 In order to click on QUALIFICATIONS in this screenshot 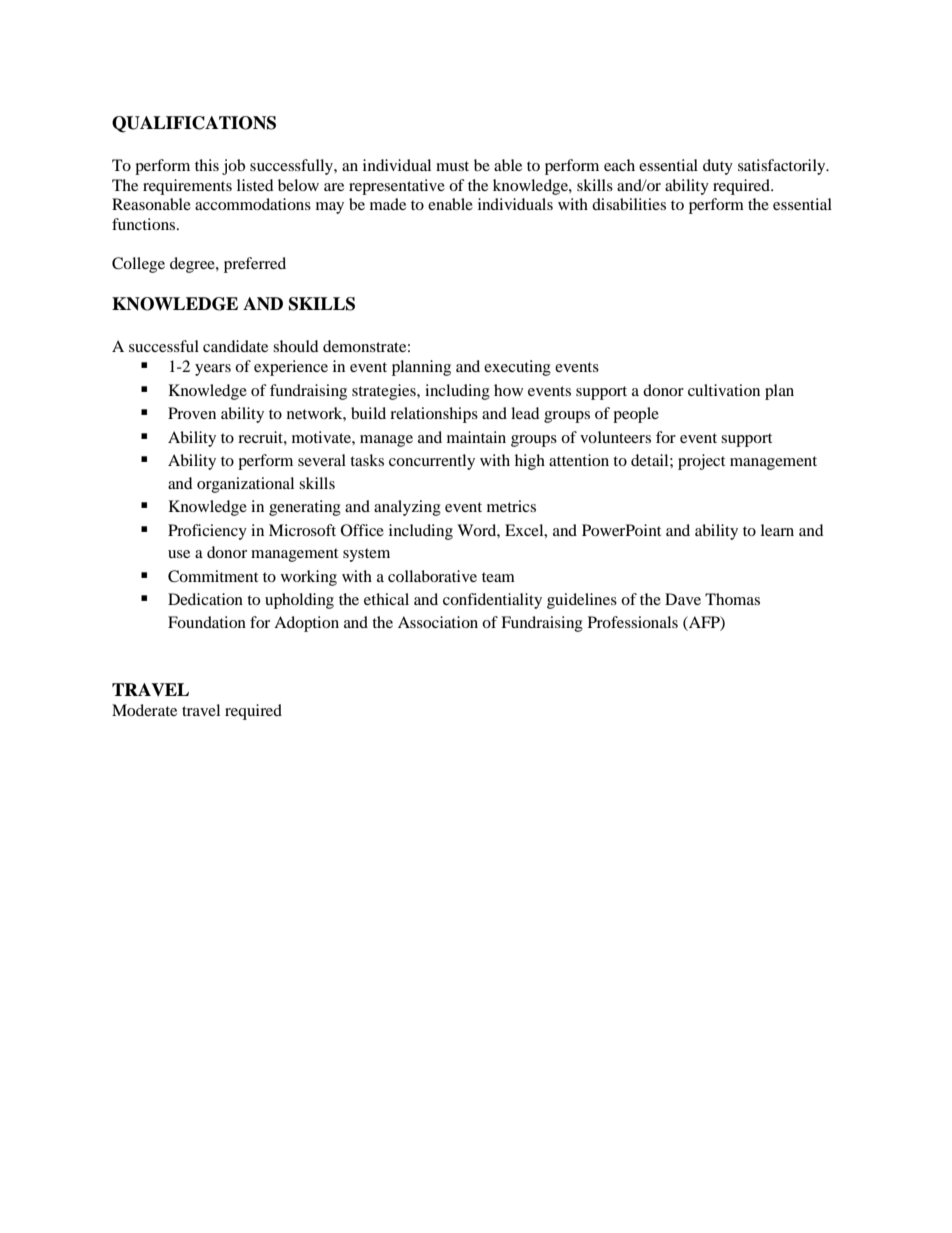, I will do `click(194, 124)`.
